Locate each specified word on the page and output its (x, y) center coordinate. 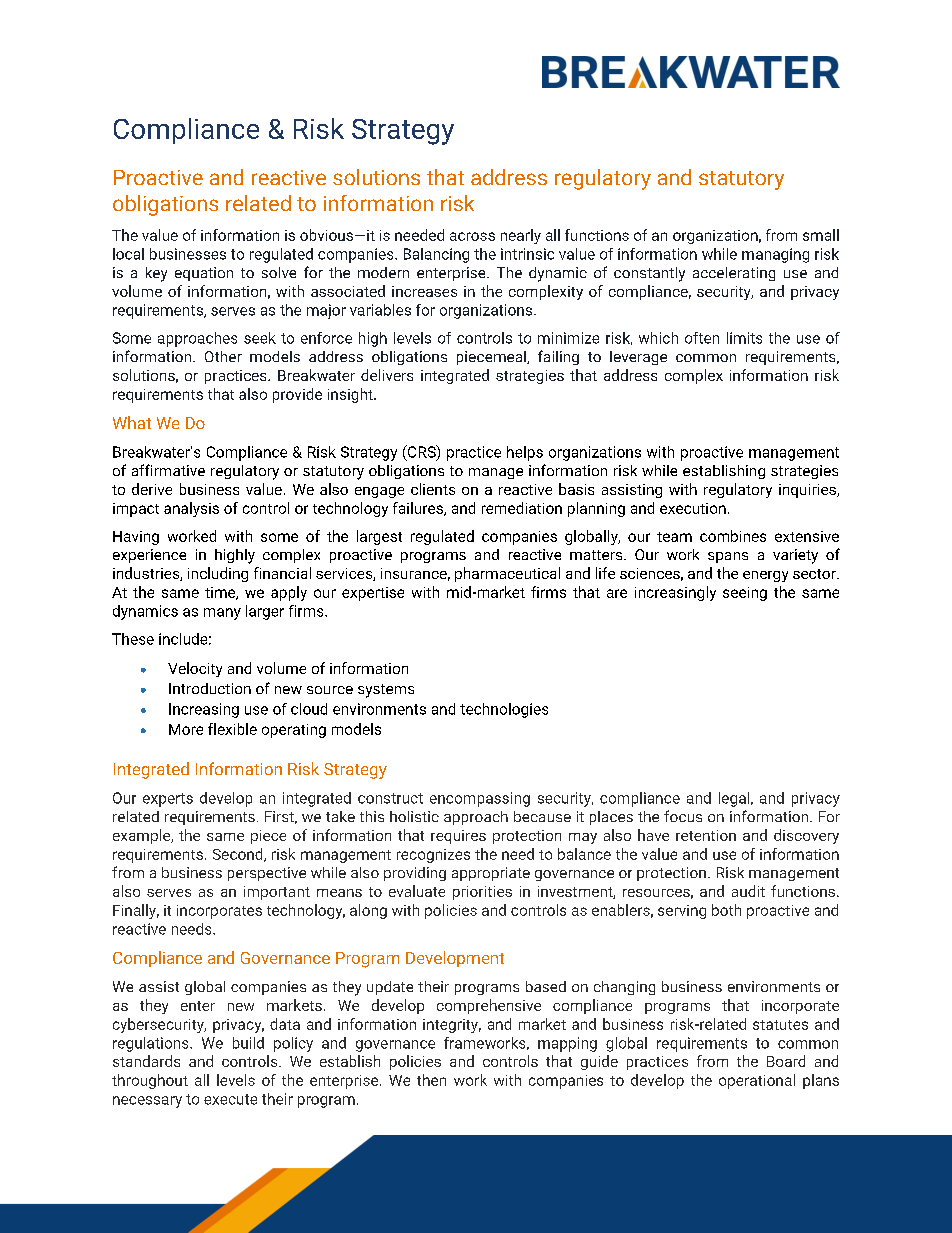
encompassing (480, 799)
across (472, 236)
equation (204, 274)
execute (230, 1099)
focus (683, 816)
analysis (191, 509)
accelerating (734, 274)
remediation (522, 508)
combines (733, 536)
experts (168, 800)
